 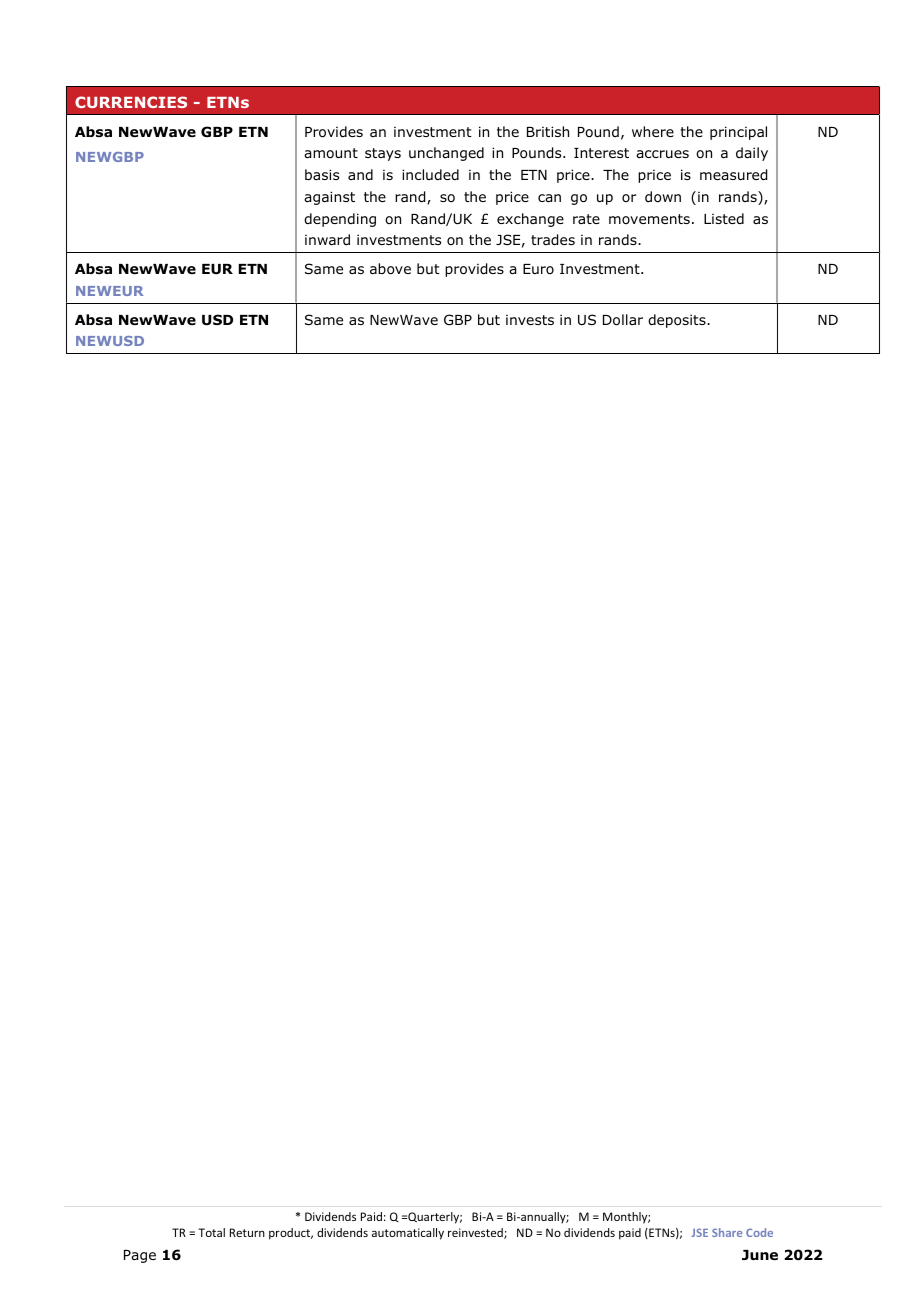 I want to click on reinvested, so click(x=476, y=1233).
